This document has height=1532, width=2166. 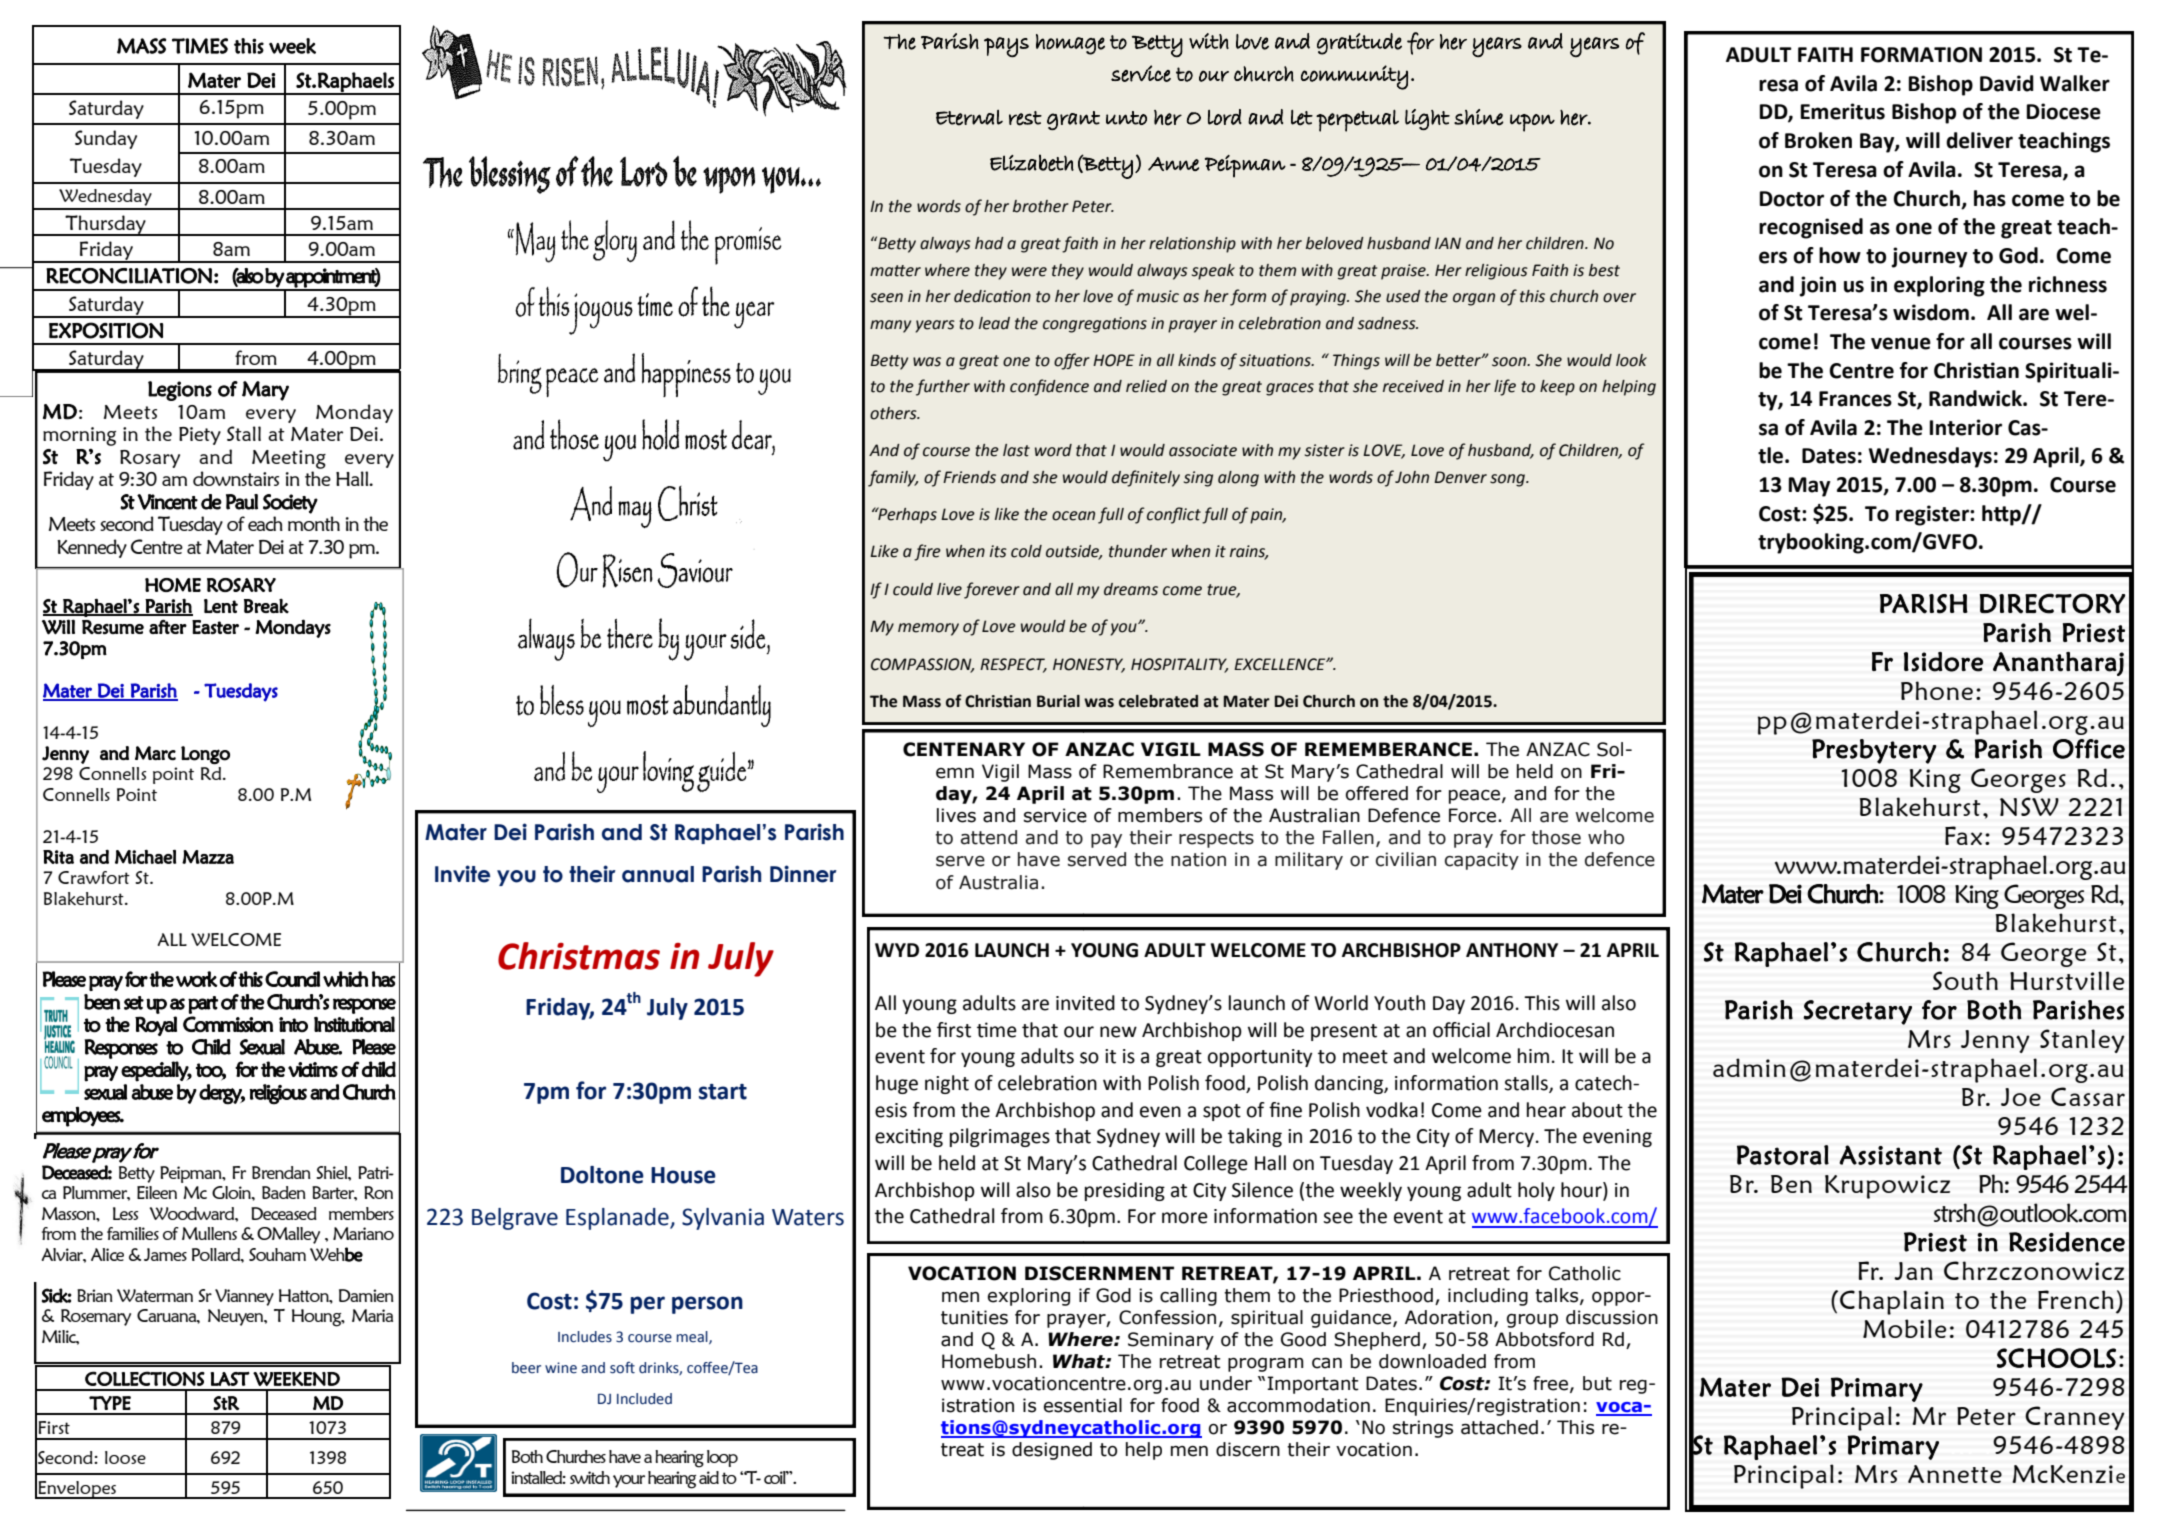 What do you see at coordinates (1843, 111) in the document?
I see `Emeritus` at bounding box center [1843, 111].
